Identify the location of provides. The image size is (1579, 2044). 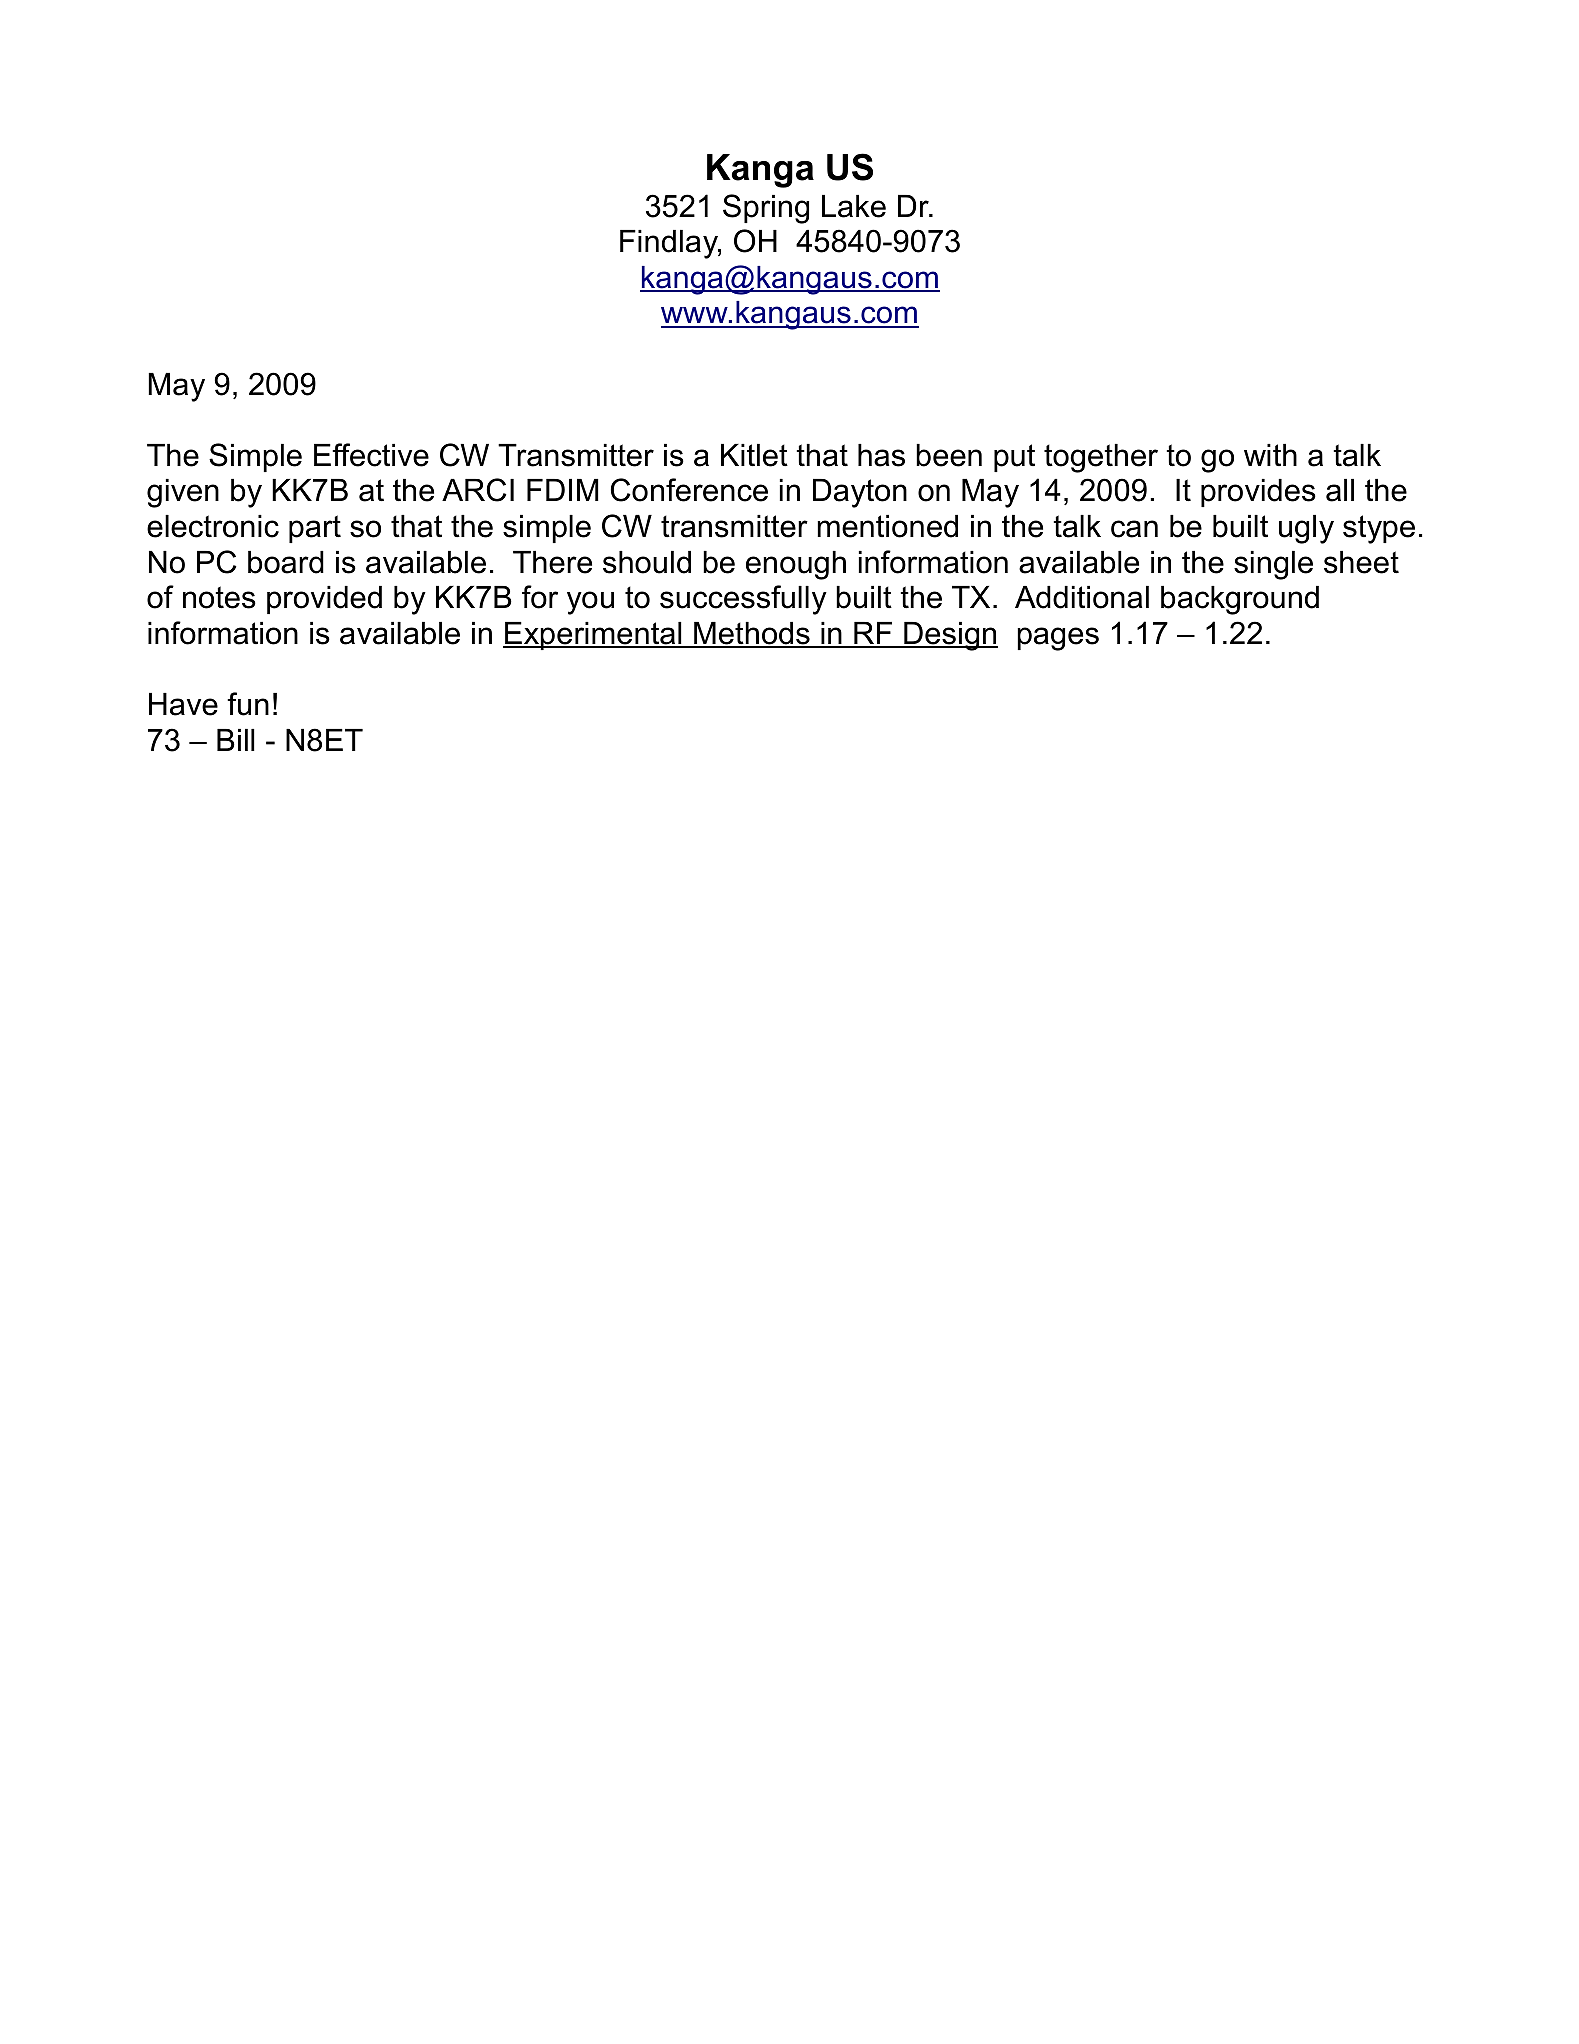
(1258, 493).
